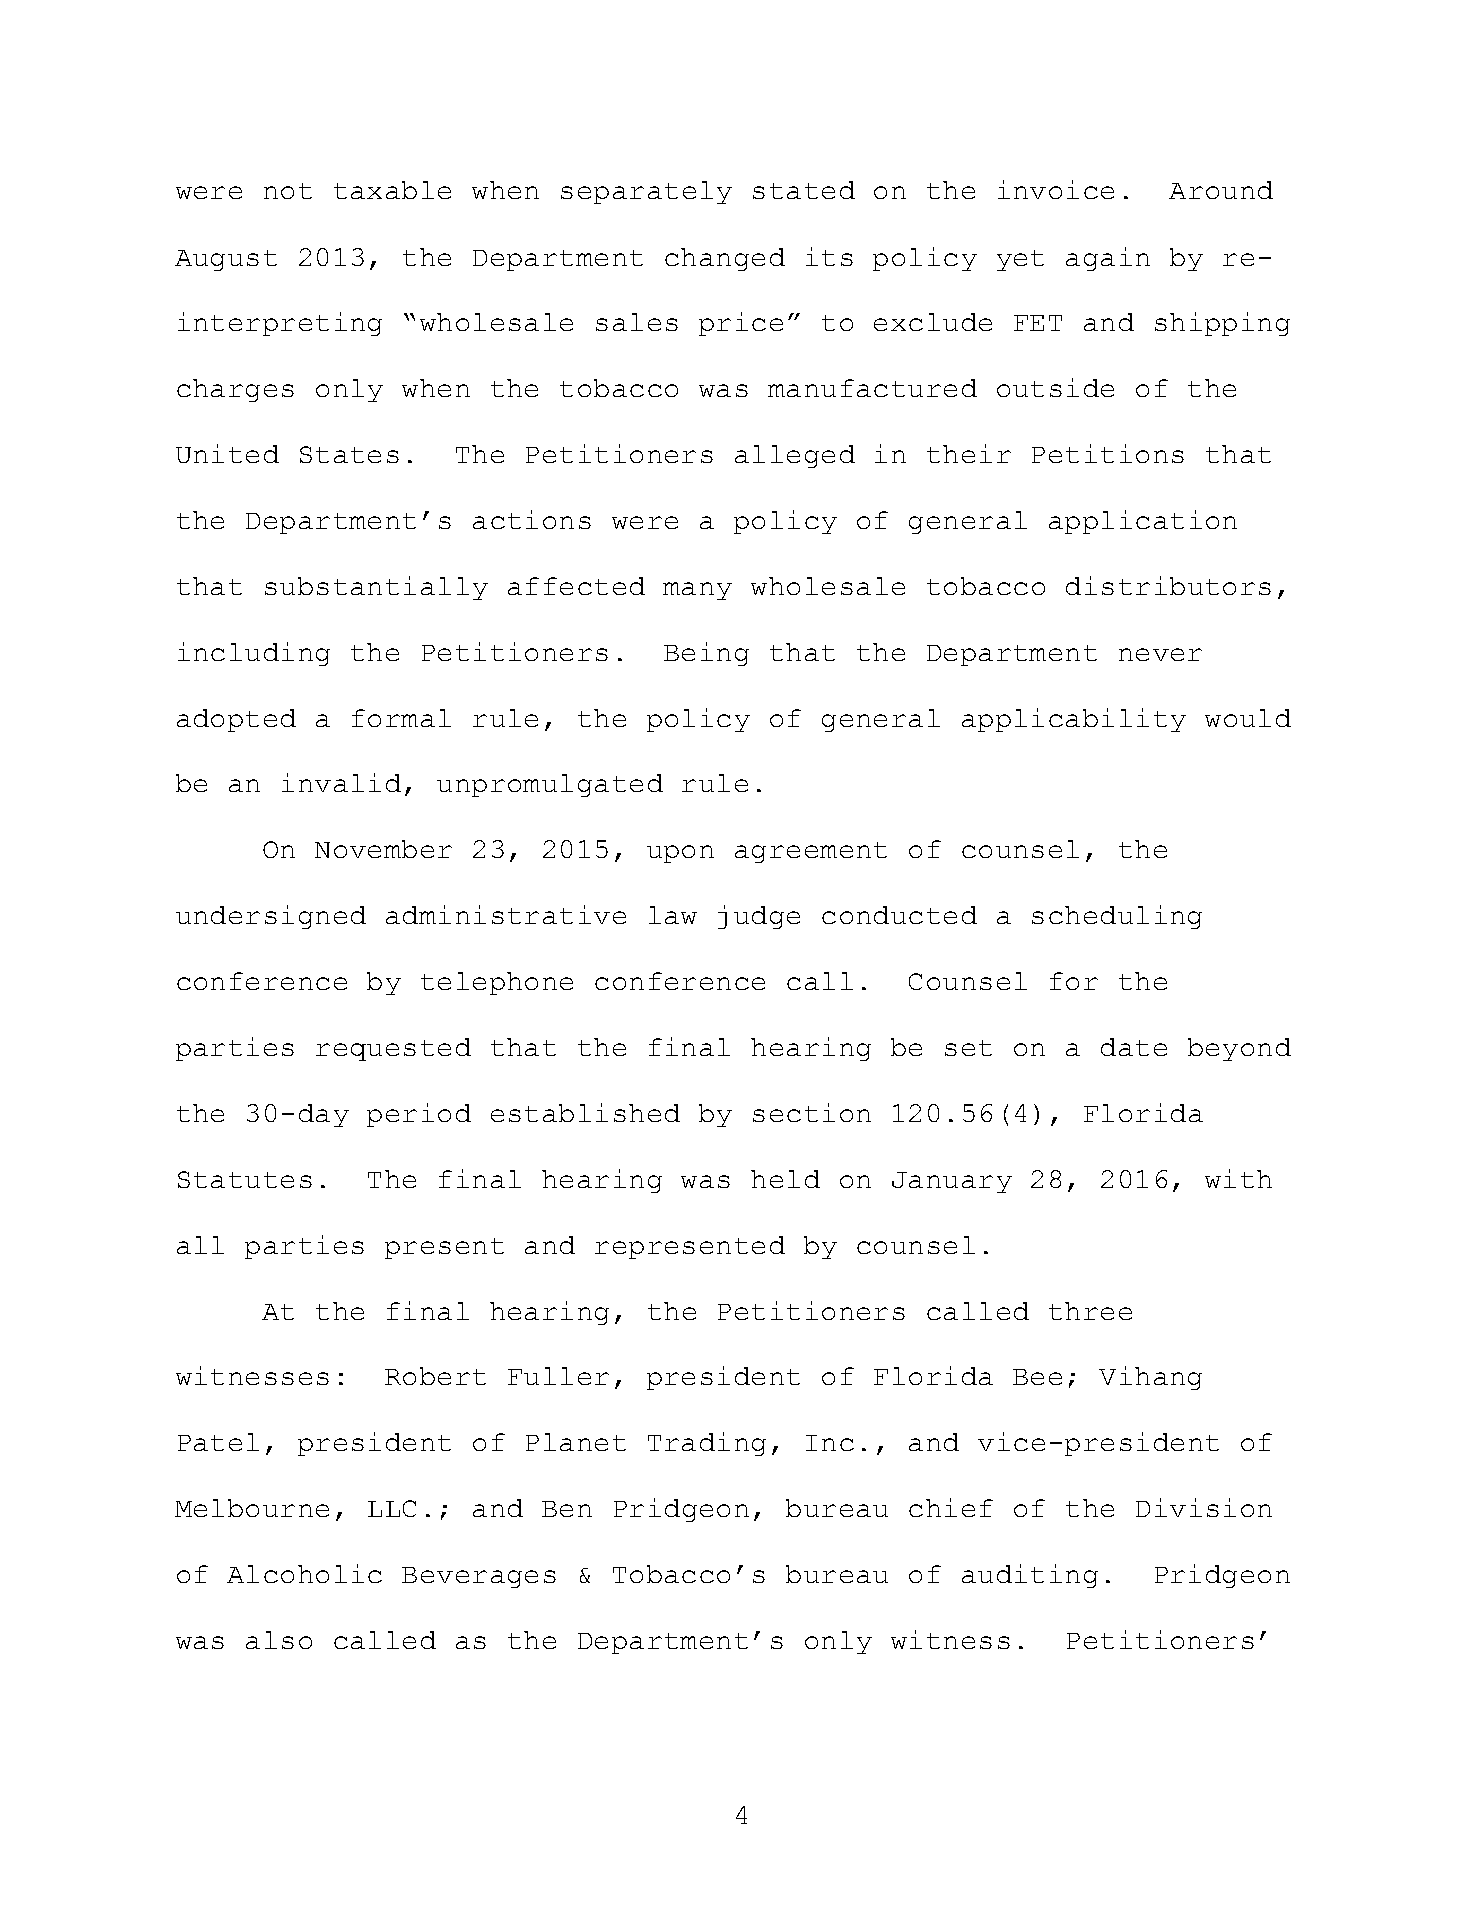 The width and height of the document is (1483, 1919). What do you see at coordinates (1117, 917) in the document?
I see `scheduling` at bounding box center [1117, 917].
